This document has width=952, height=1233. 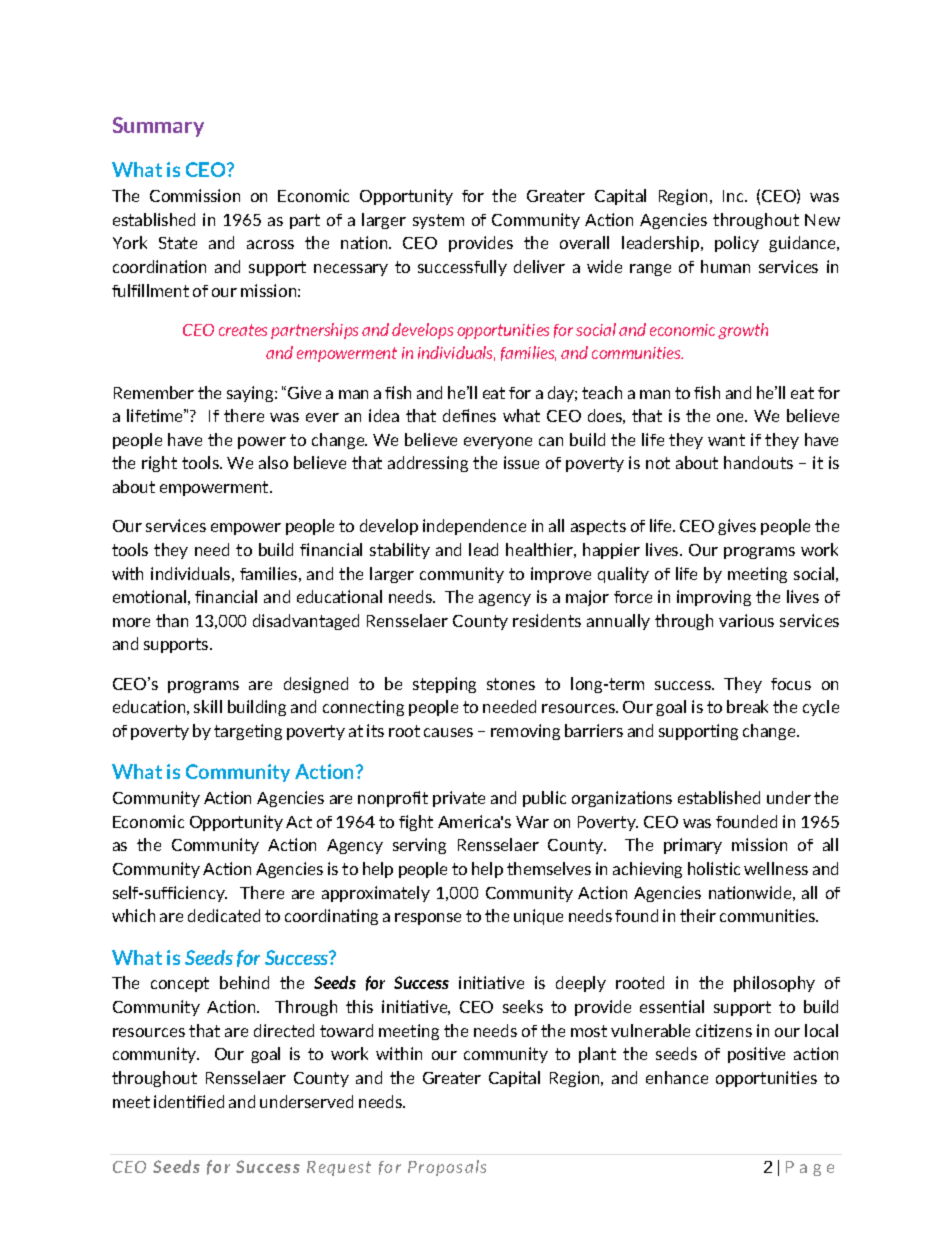 What do you see at coordinates (444, 685) in the document?
I see `stepping` at bounding box center [444, 685].
